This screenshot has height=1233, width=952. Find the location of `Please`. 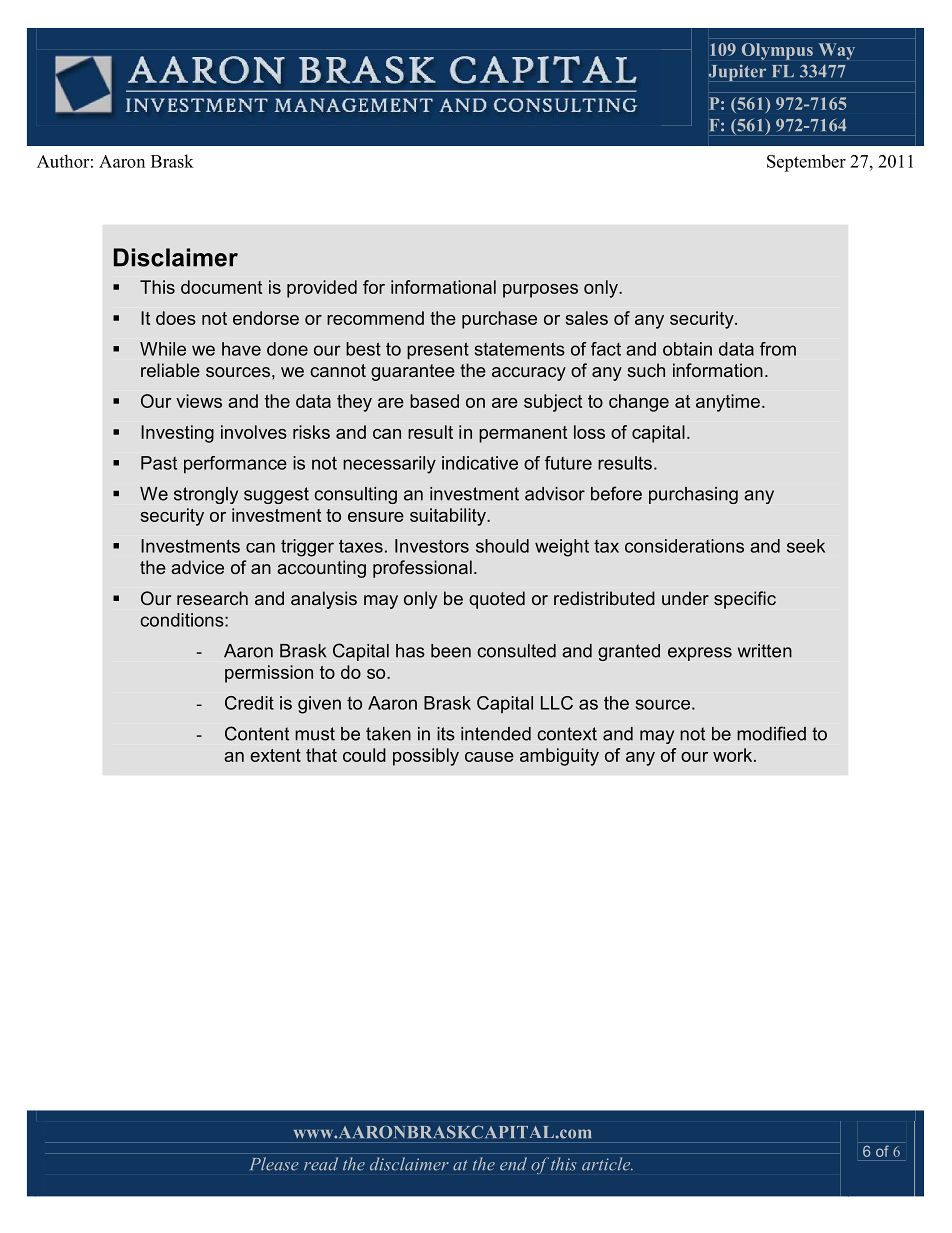

Please is located at coordinates (274, 1164).
